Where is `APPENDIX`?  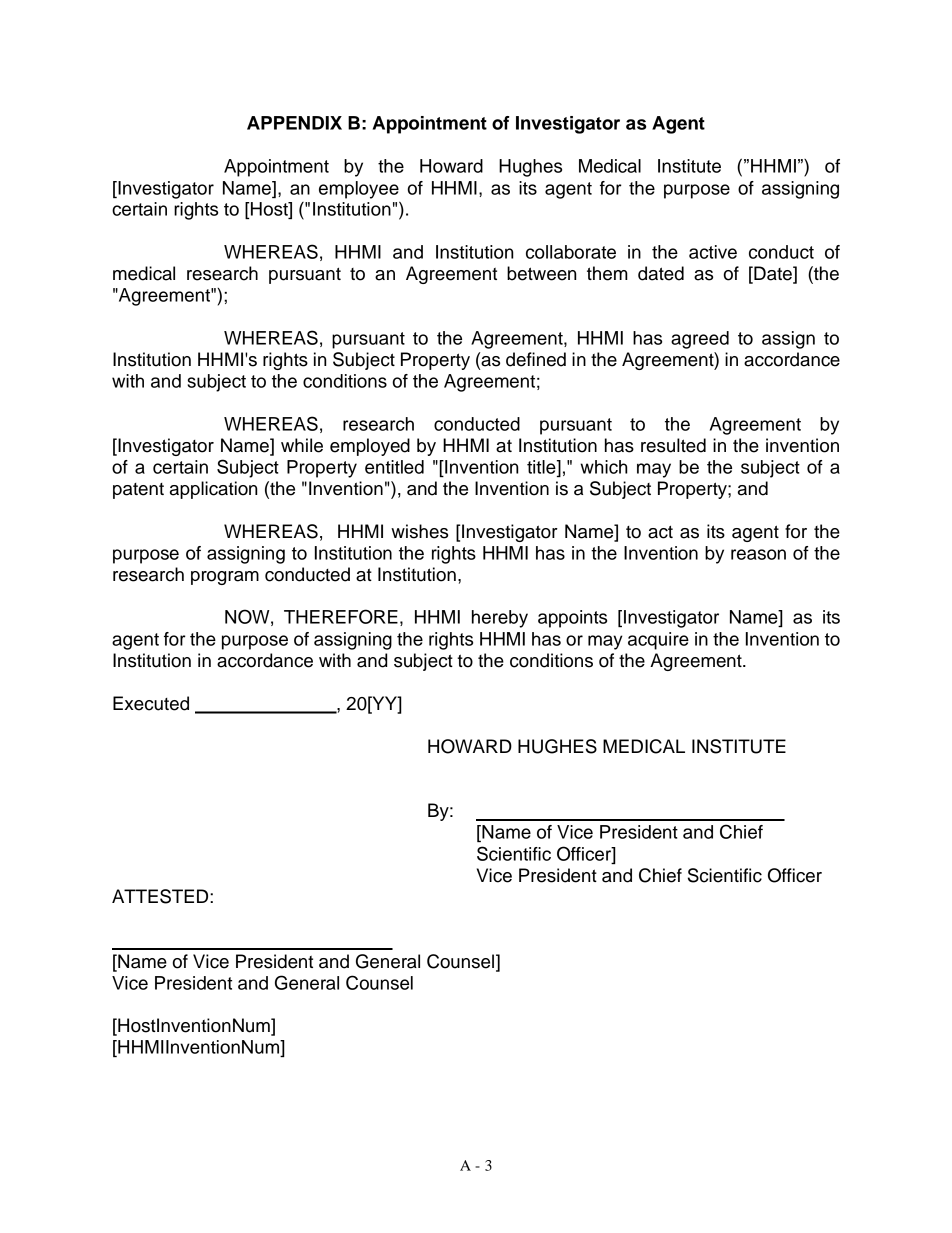
APPENDIX is located at coordinates (294, 123).
